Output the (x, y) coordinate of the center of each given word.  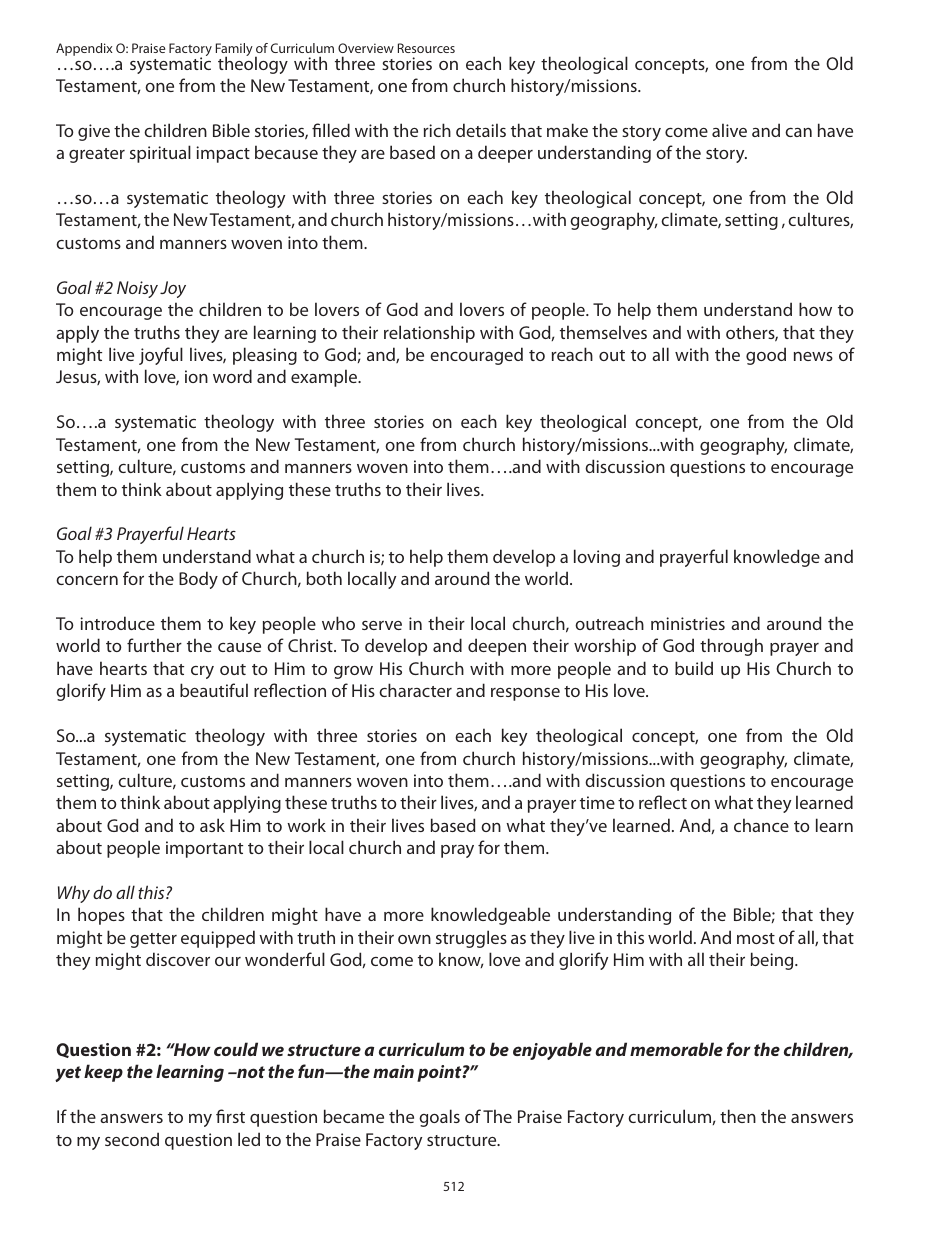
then (738, 1116)
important (204, 849)
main (393, 1071)
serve (382, 625)
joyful (161, 356)
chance (761, 825)
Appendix (84, 49)
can (798, 132)
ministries (688, 623)
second (132, 1139)
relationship (429, 334)
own (414, 939)
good (766, 356)
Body (198, 580)
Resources (426, 48)
